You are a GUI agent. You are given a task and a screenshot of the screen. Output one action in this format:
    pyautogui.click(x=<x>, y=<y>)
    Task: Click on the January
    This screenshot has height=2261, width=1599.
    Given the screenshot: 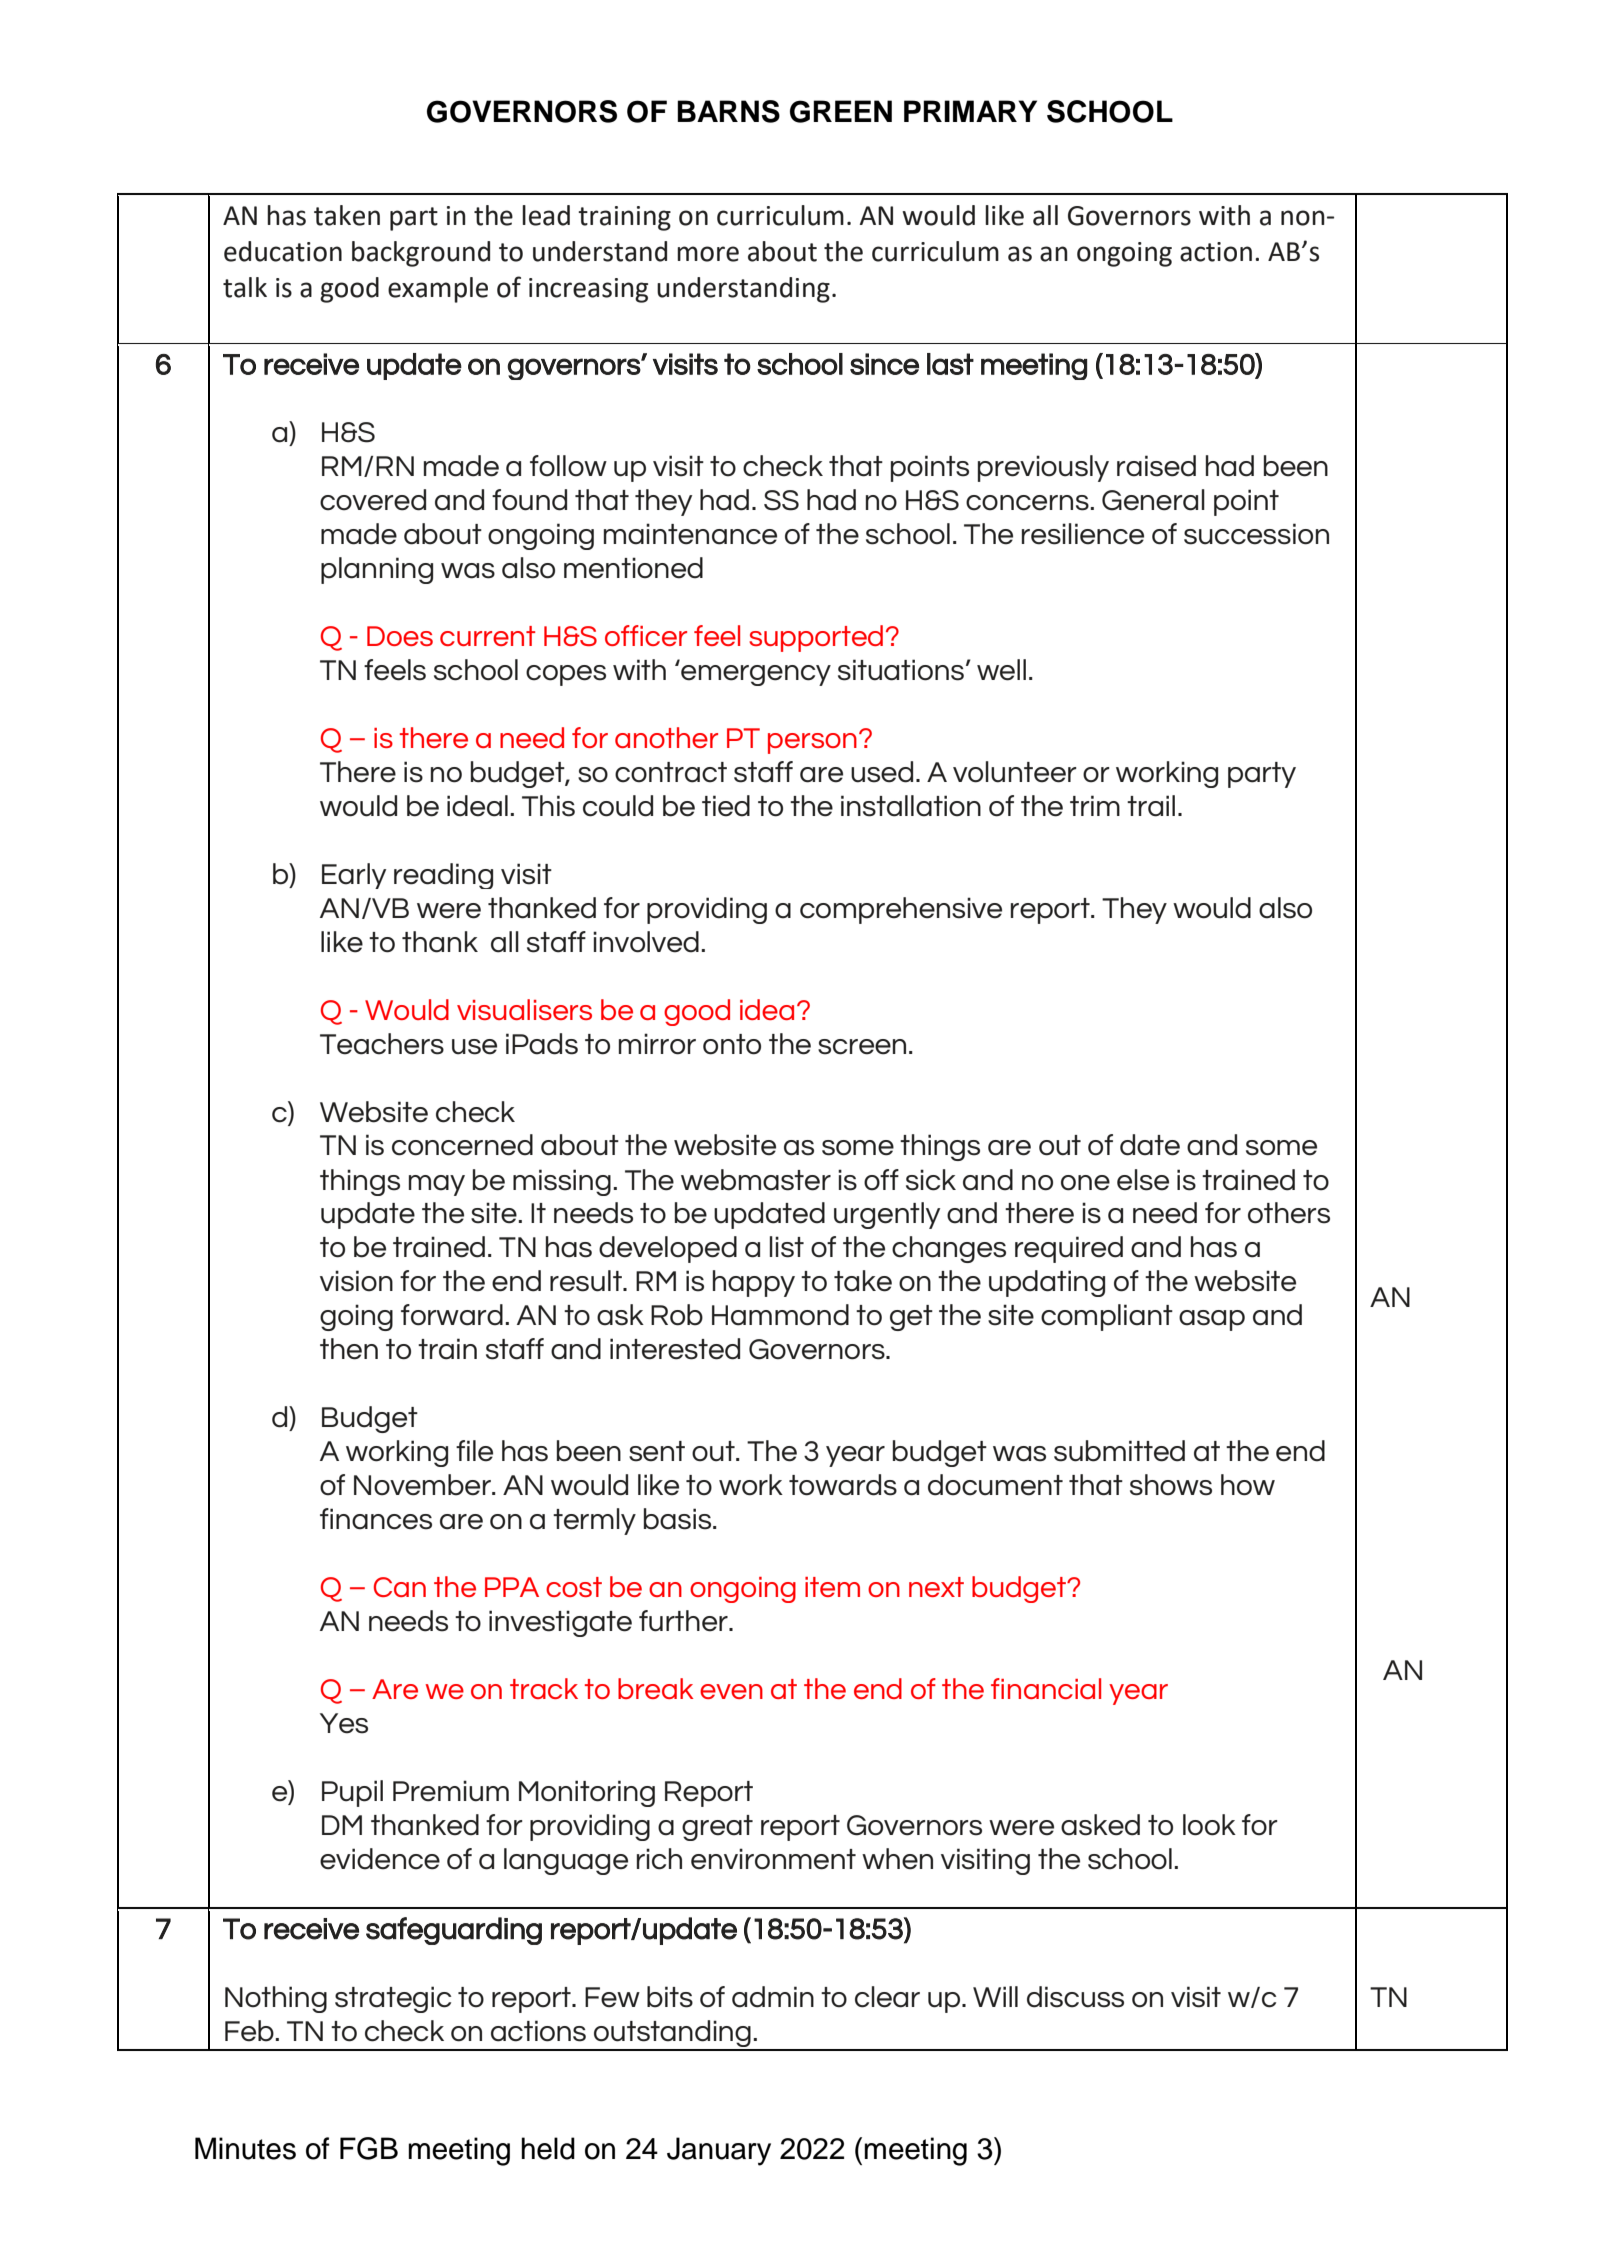 What is the action you would take?
    pyautogui.click(x=719, y=2151)
